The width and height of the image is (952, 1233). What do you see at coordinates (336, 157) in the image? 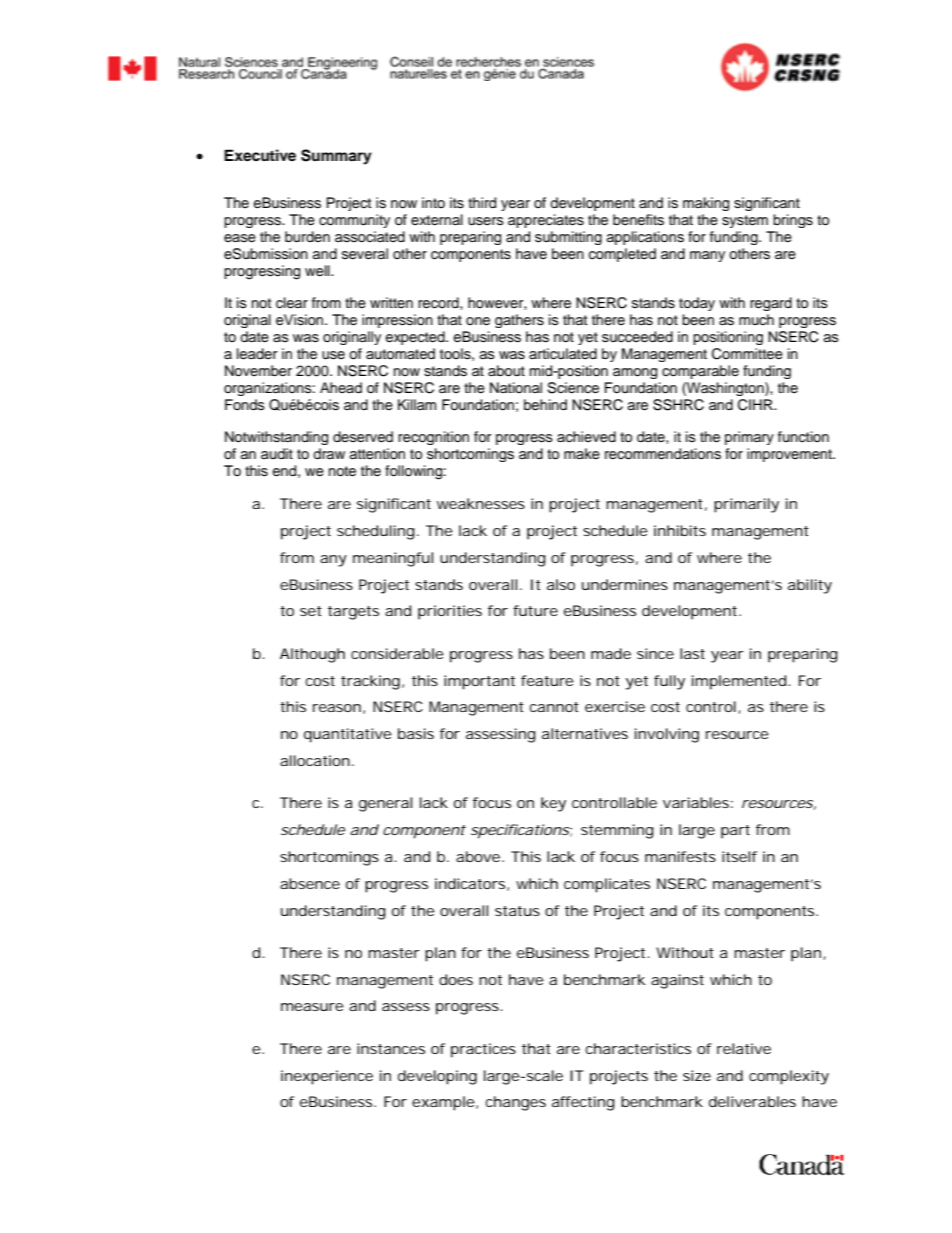
I see `Summary` at bounding box center [336, 157].
